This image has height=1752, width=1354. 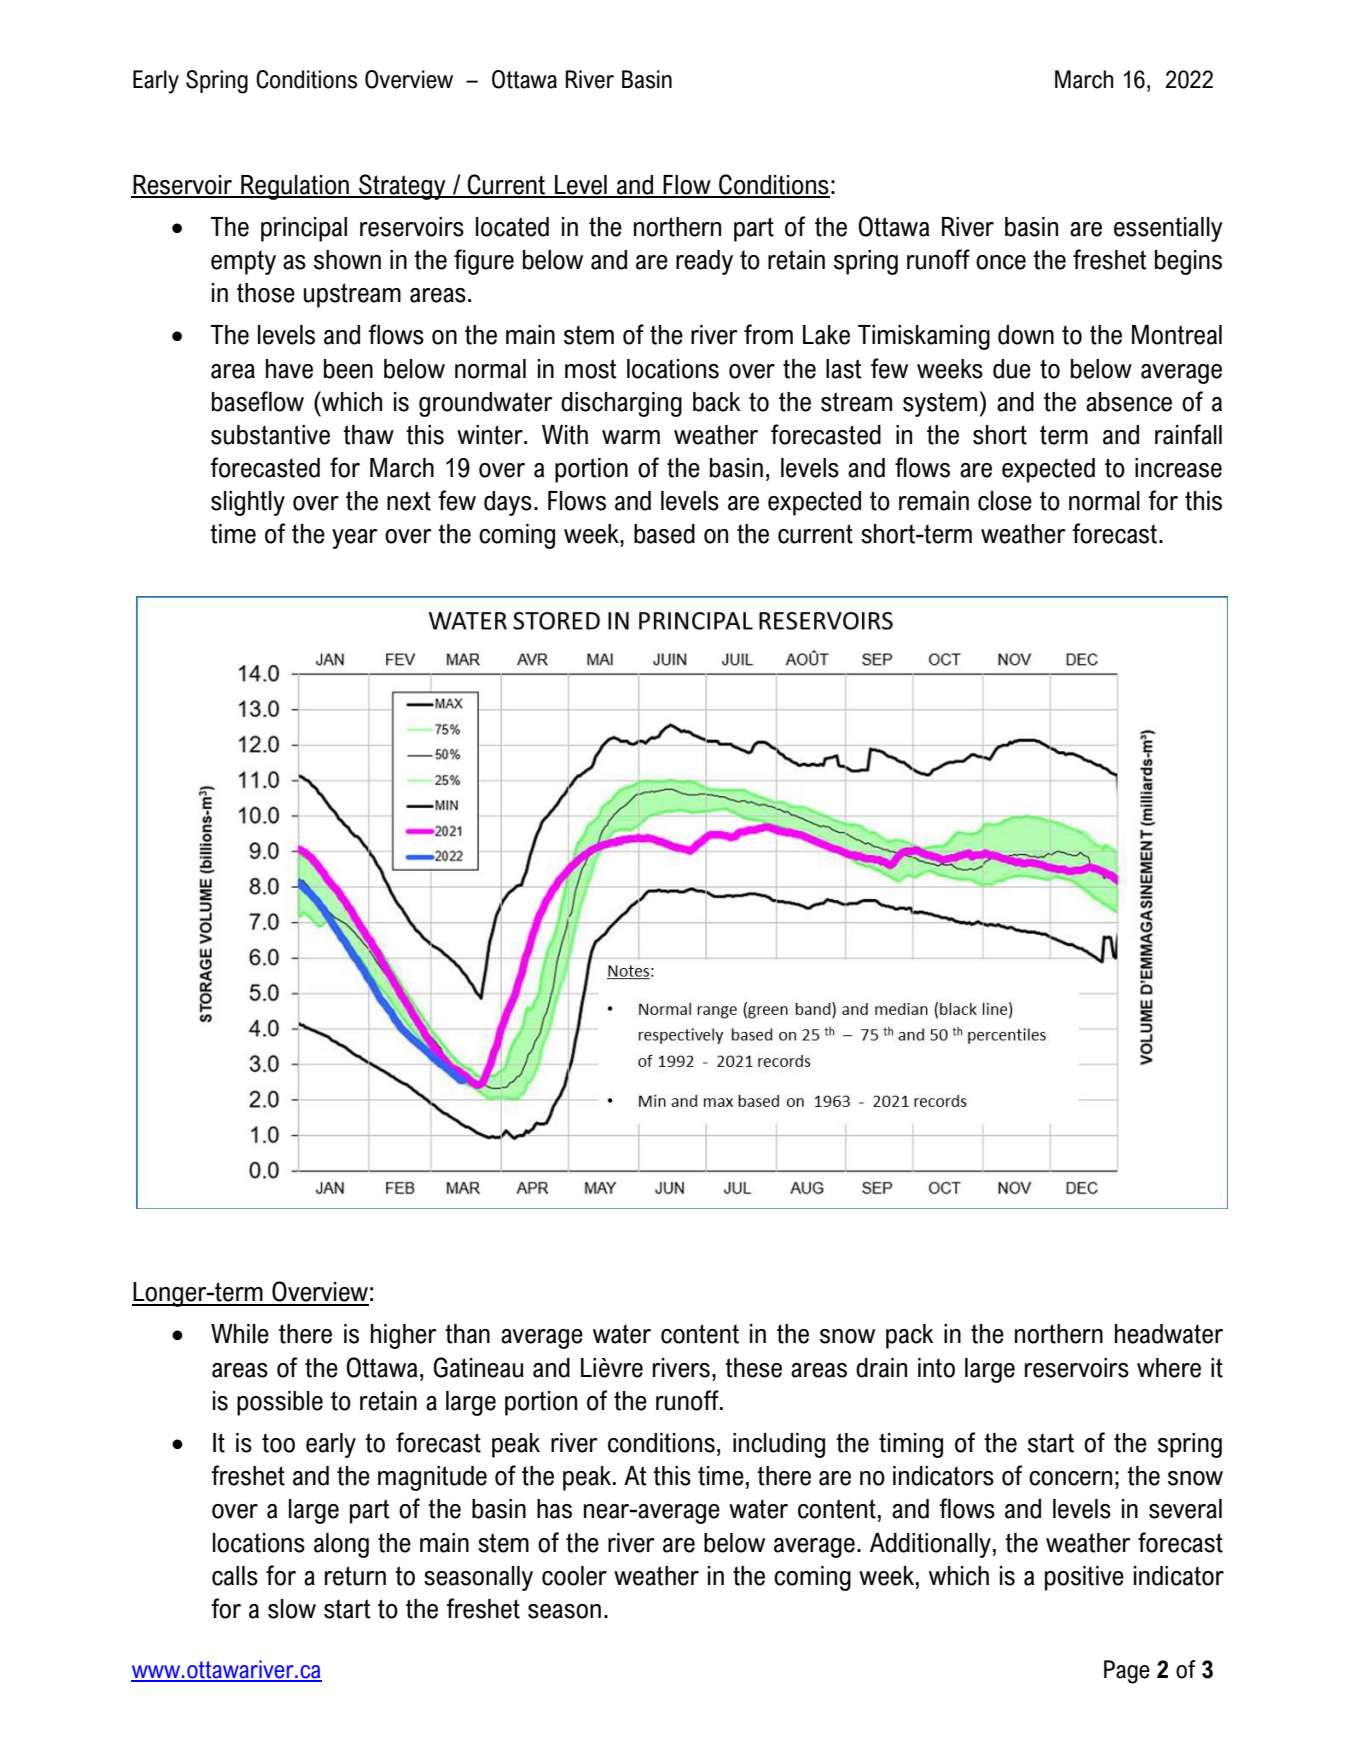 I want to click on essentially, so click(x=1168, y=229).
